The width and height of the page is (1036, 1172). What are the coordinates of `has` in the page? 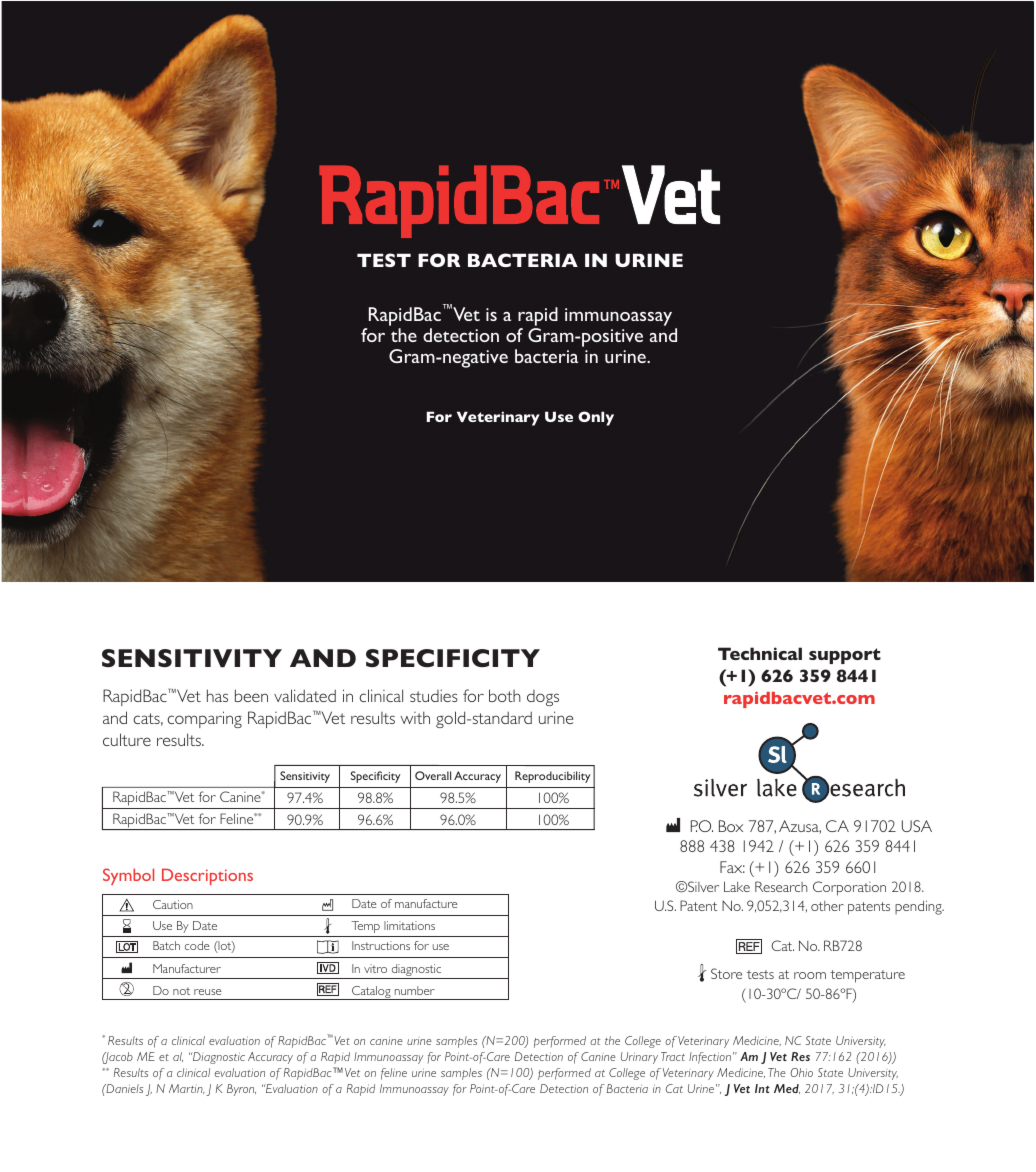 It's located at (217, 695).
